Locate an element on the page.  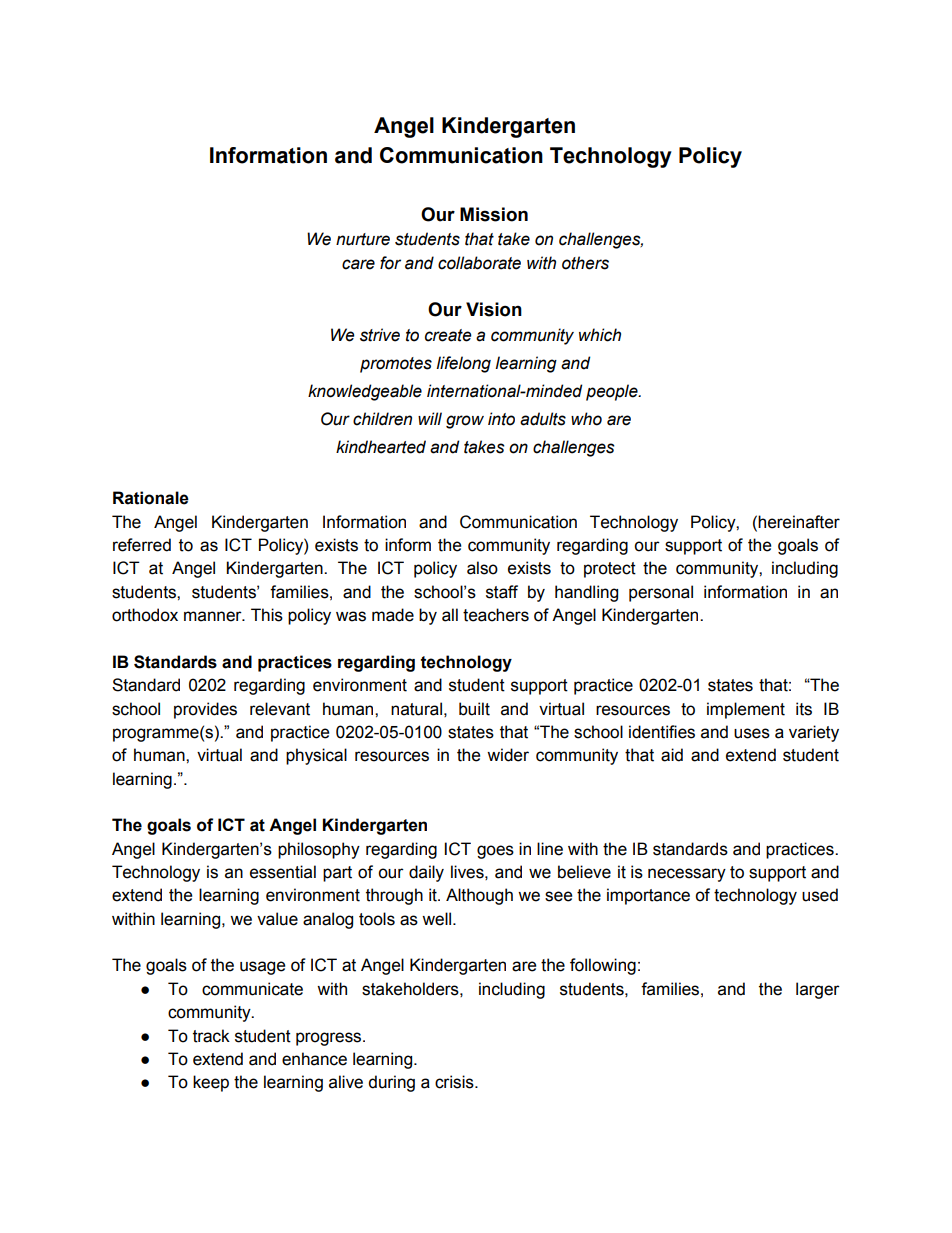
implement is located at coordinates (746, 710).
